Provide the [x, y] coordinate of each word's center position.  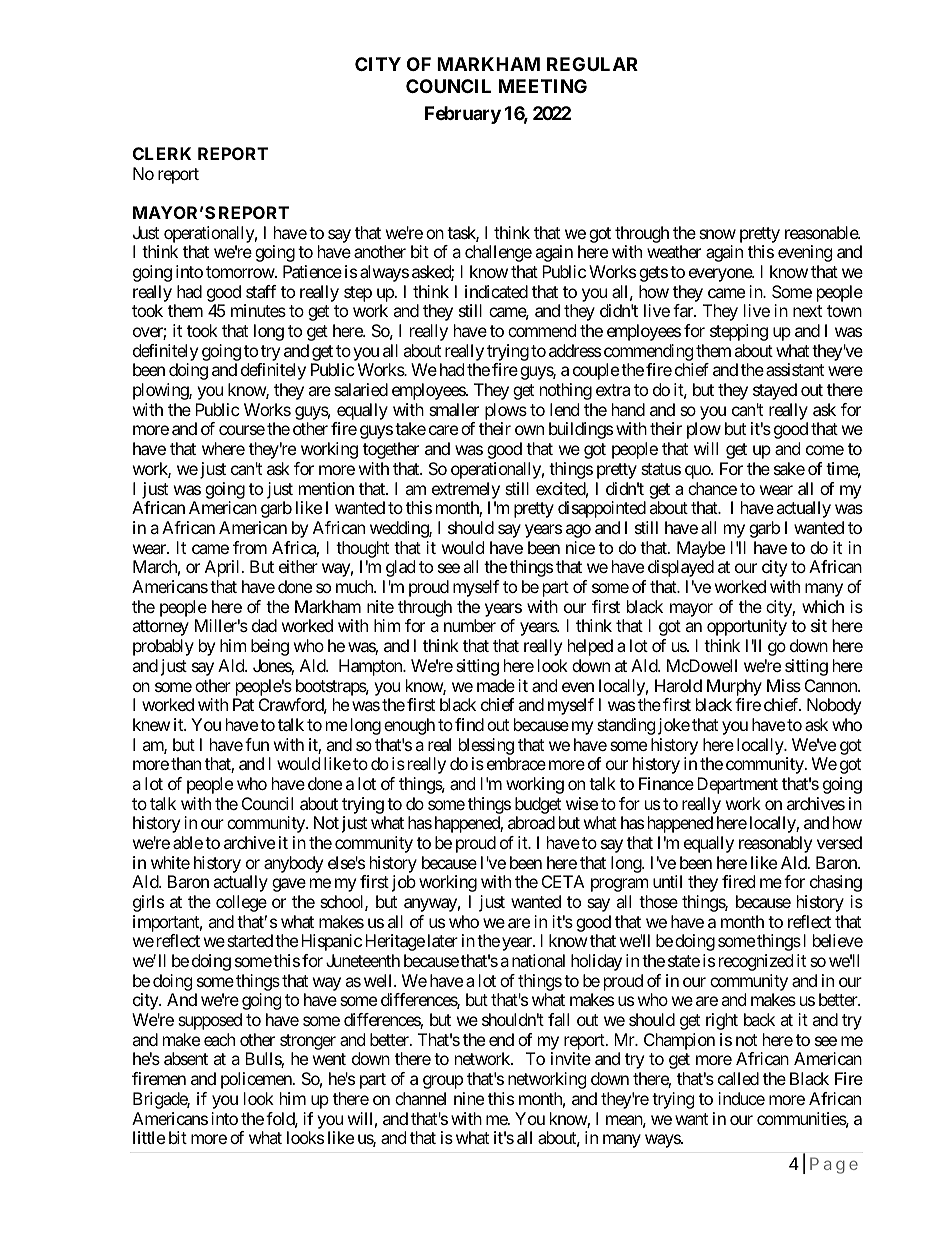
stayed [775, 391]
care [443, 430]
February [463, 115]
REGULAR [592, 64]
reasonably [775, 844]
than [186, 763]
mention [326, 488]
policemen [257, 1080]
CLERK [162, 153]
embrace [516, 763]
